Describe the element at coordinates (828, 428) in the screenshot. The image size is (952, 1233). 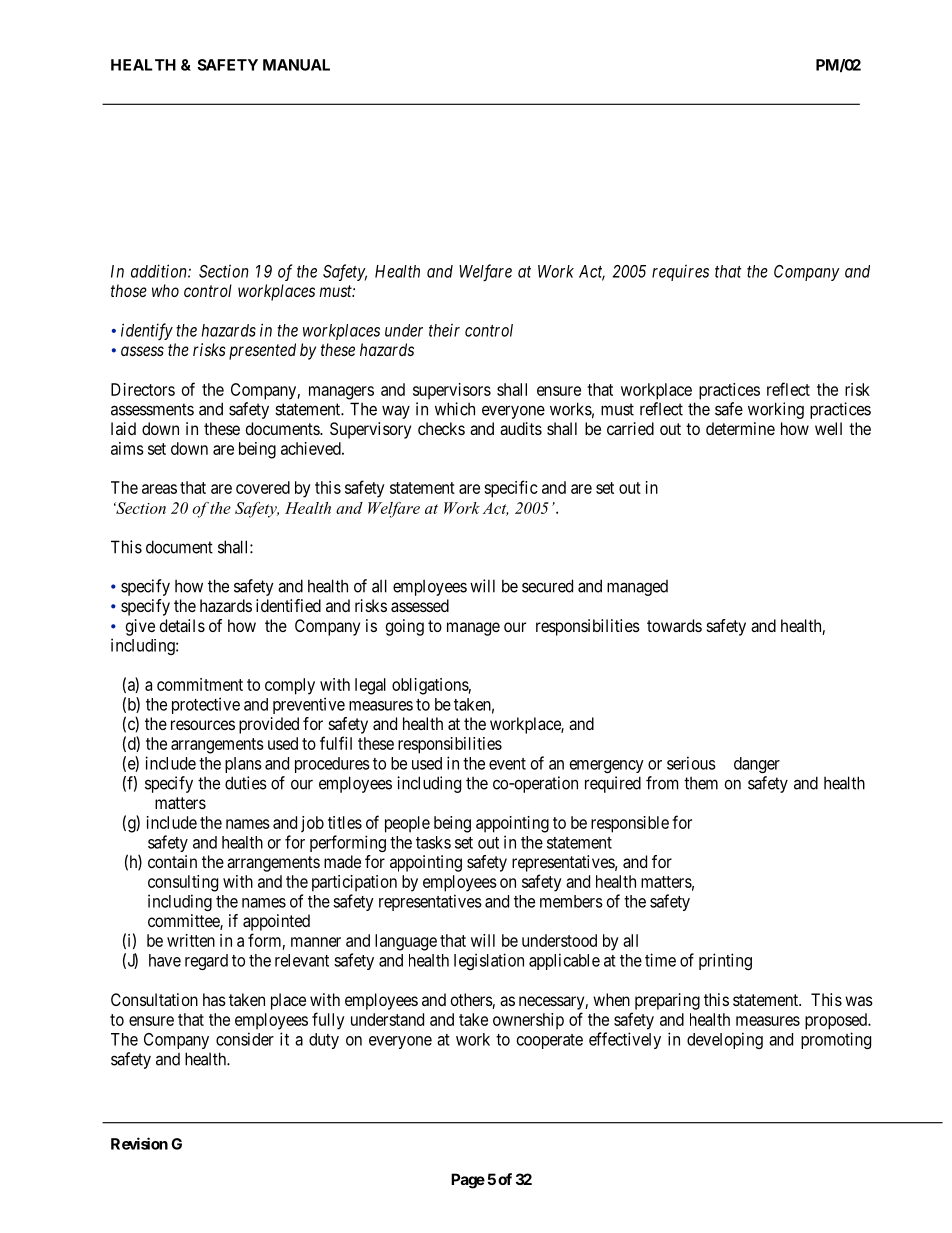
I see `well` at that location.
